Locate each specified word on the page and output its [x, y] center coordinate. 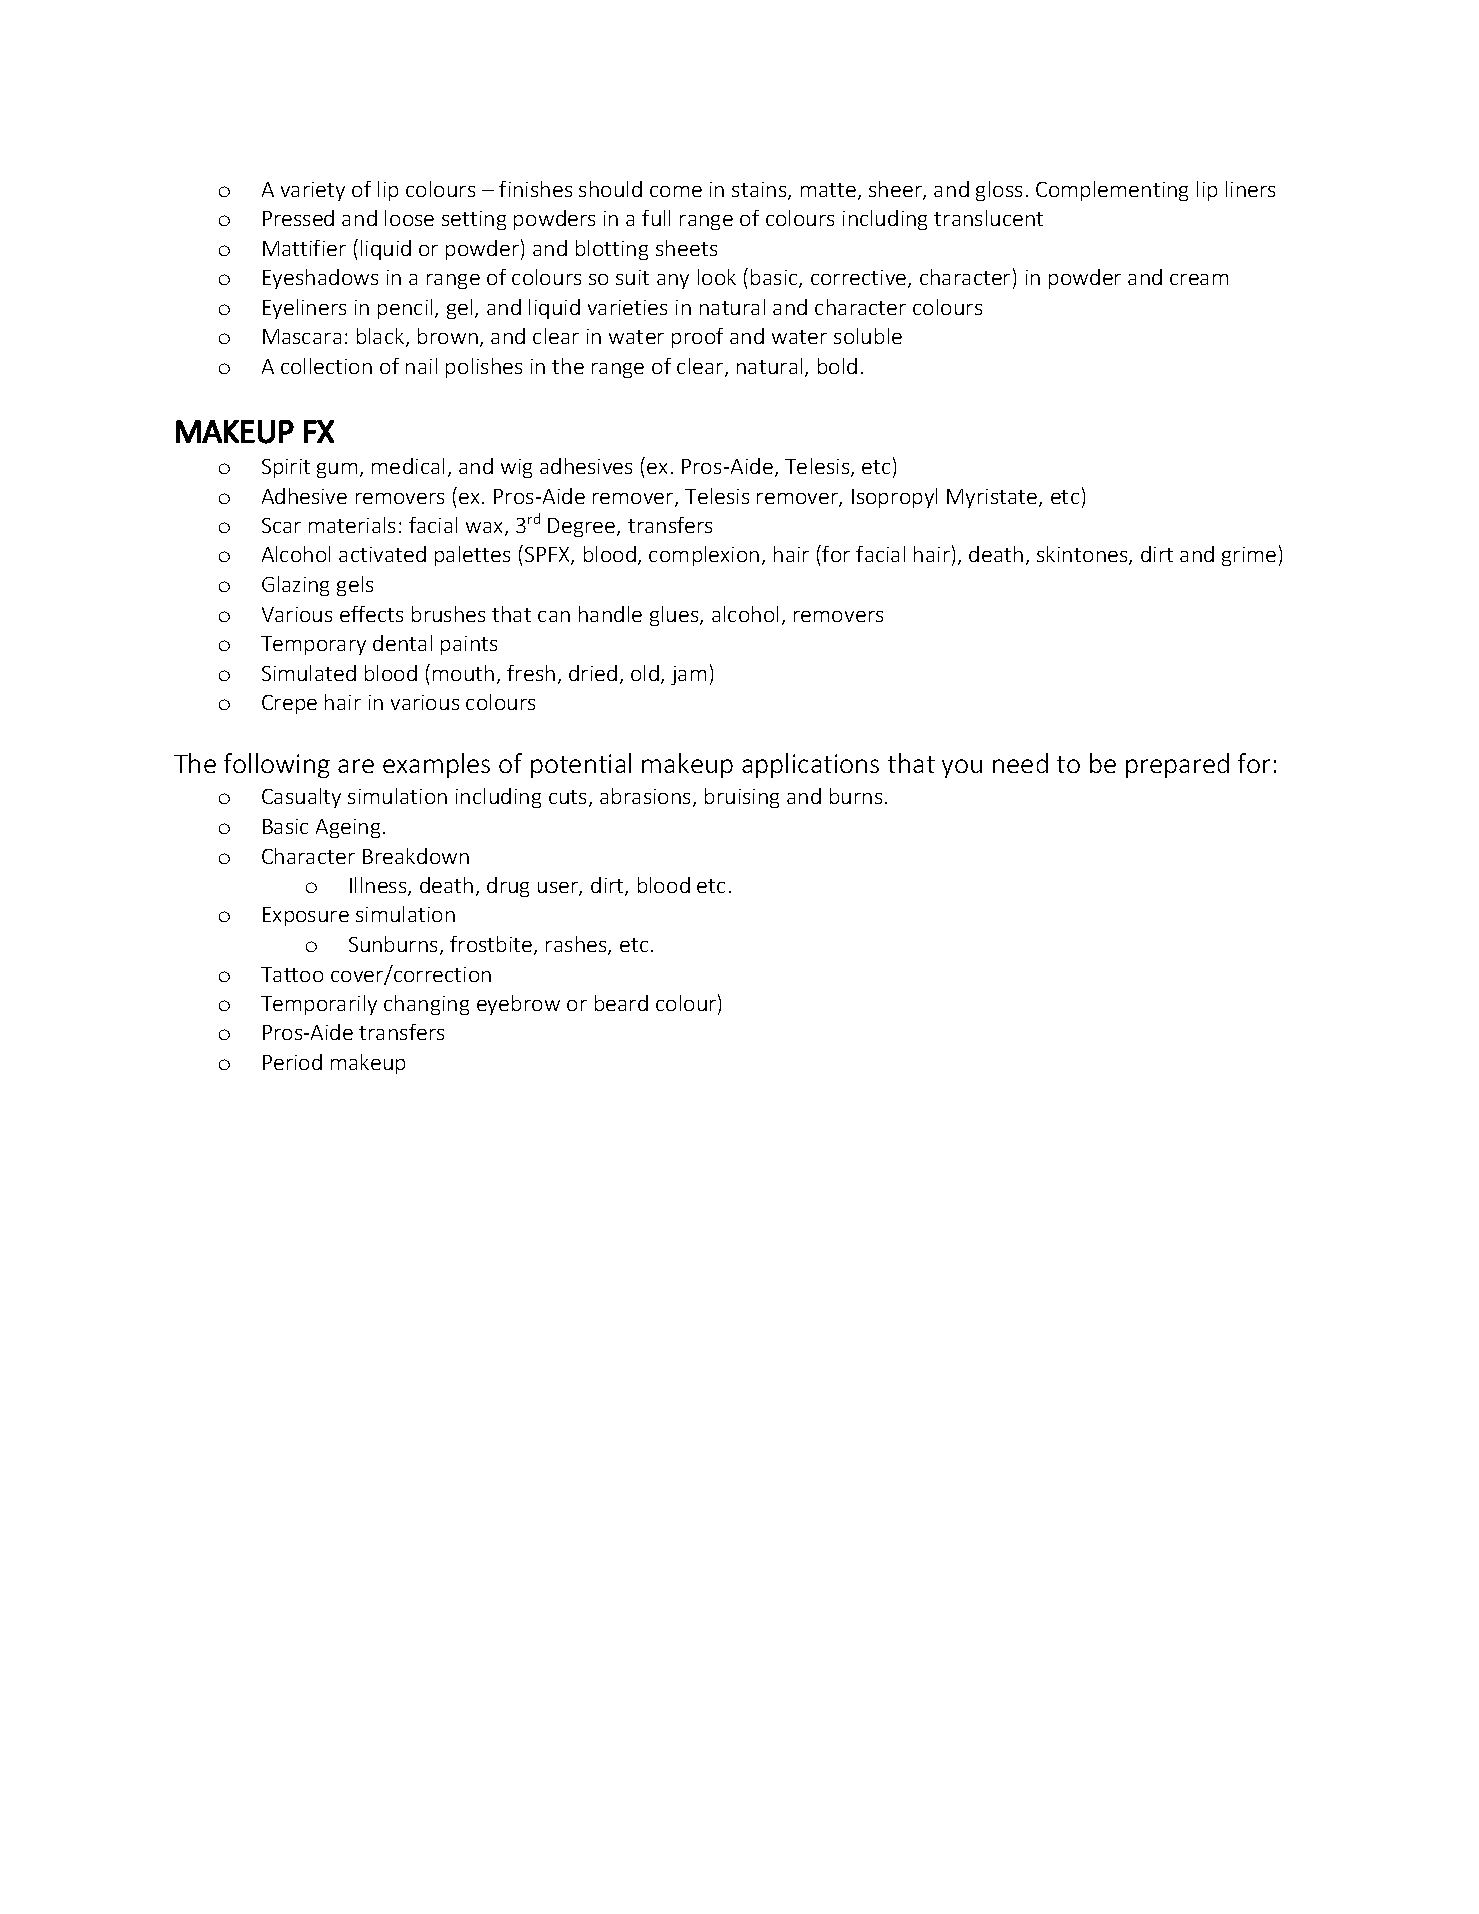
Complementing [1112, 191]
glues [675, 616]
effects [371, 614]
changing [426, 1005]
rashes [577, 945]
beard [621, 1003]
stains [760, 191]
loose [409, 218]
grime [1249, 556]
